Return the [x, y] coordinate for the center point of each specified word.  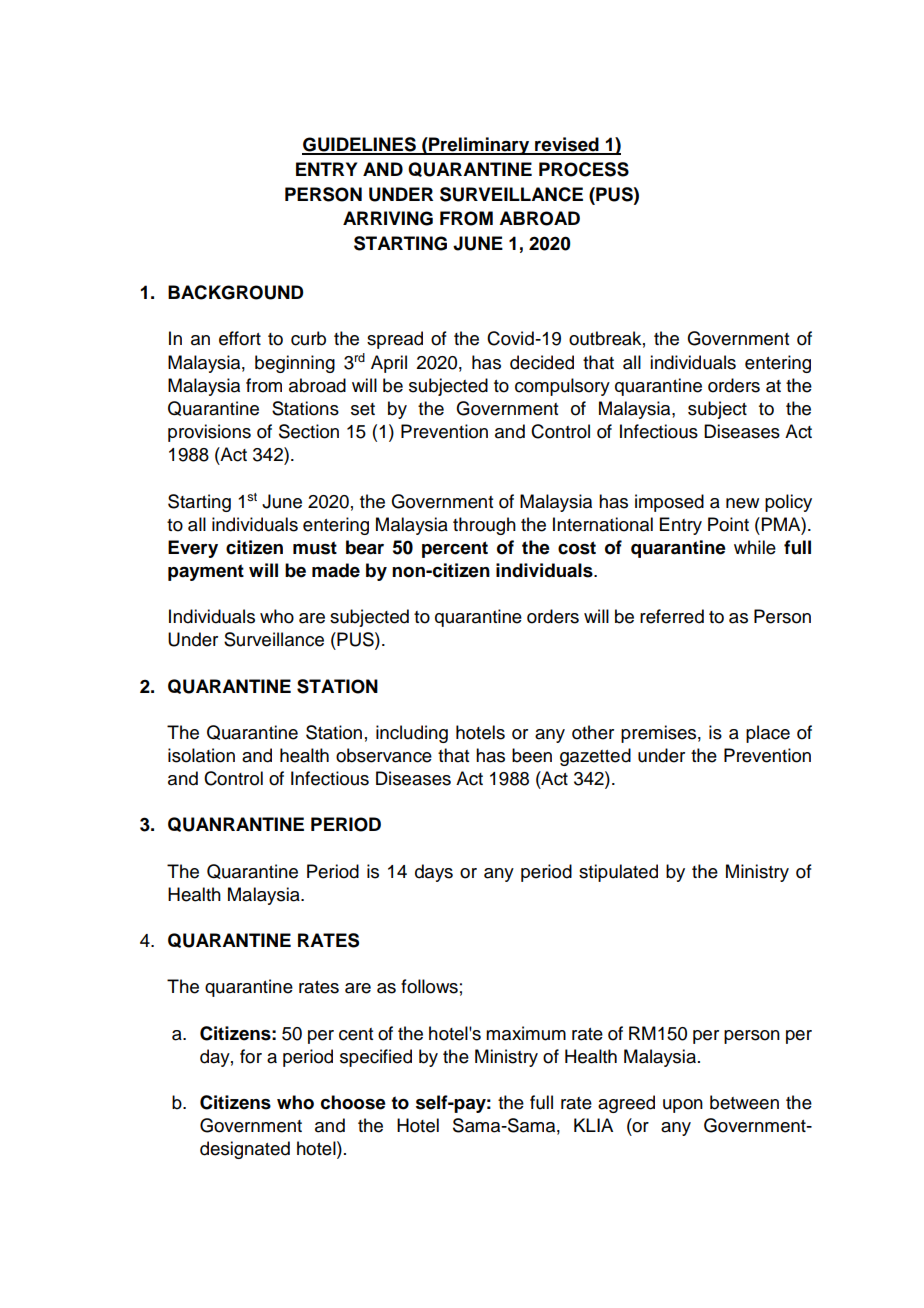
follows [429, 986]
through [484, 526]
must [315, 548]
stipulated [618, 873]
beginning [295, 364]
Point [728, 524]
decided [542, 362]
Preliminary [479, 146]
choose [353, 1102]
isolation [201, 755]
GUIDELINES [360, 145]
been [532, 755]
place [768, 734]
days [434, 873]
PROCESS [584, 169]
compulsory [562, 387]
